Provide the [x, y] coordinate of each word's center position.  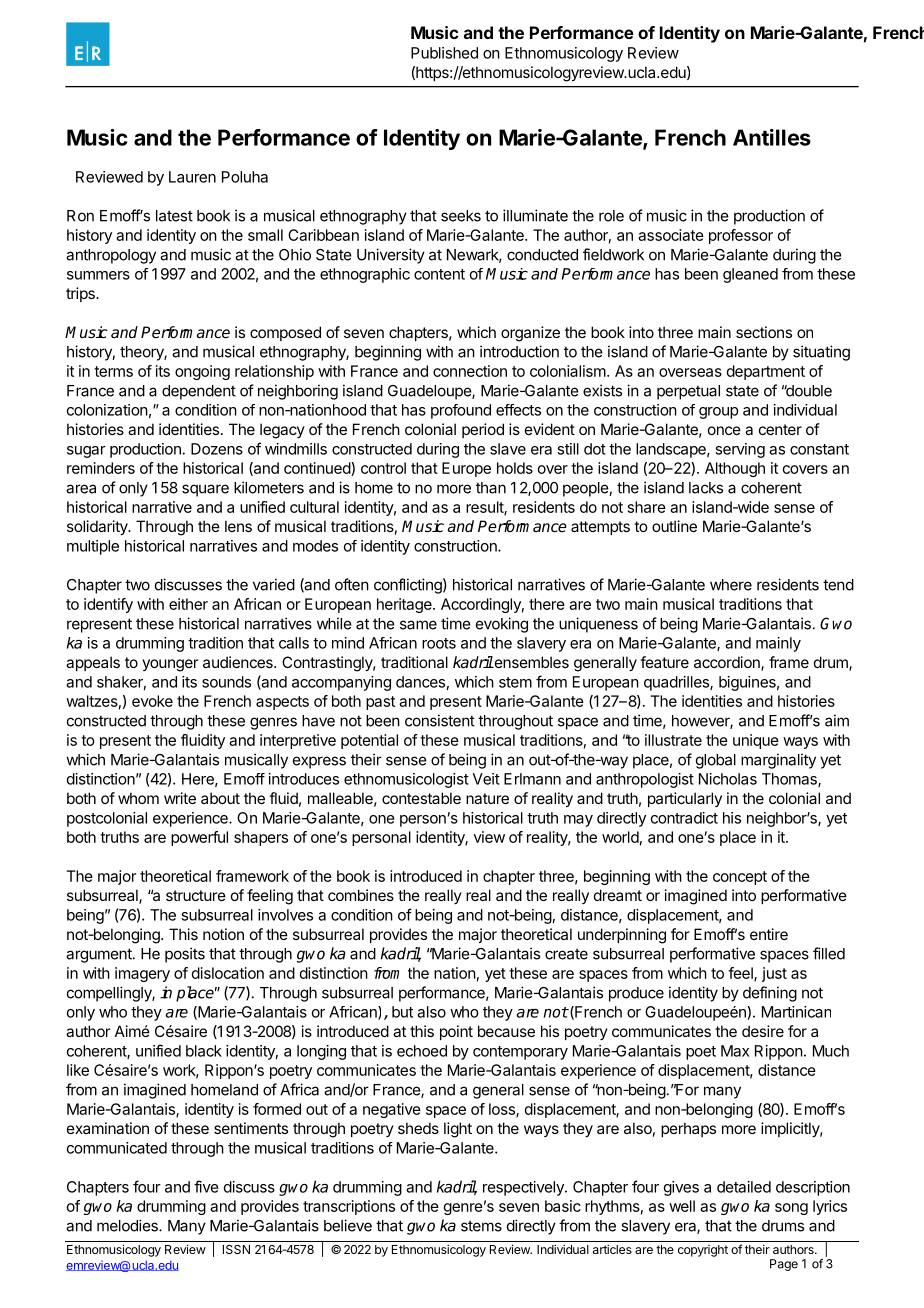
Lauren [192, 177]
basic [563, 1206]
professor [741, 236]
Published [444, 53]
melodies [128, 1225]
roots [439, 643]
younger [170, 665]
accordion [728, 663]
